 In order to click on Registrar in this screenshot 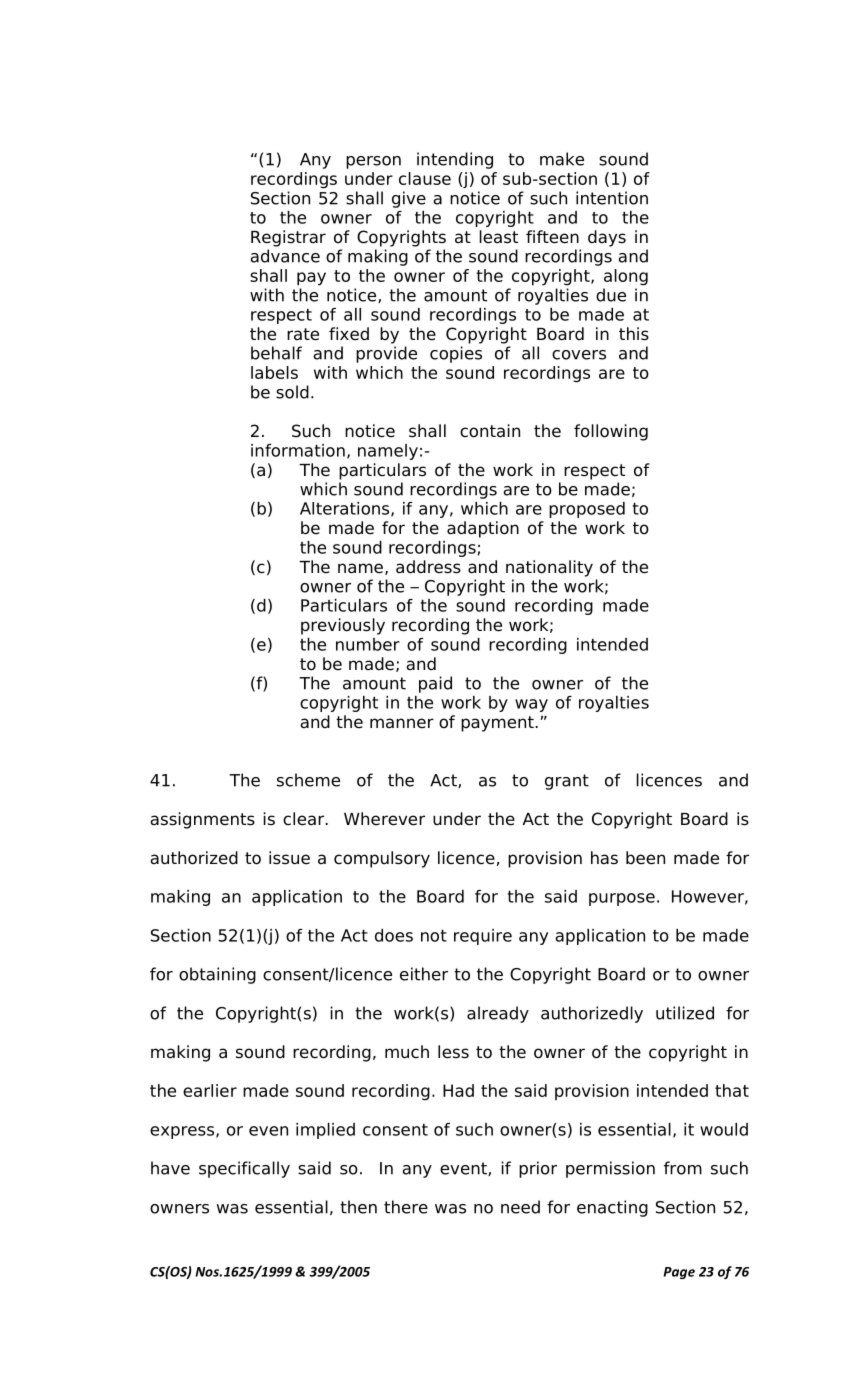, I will do `click(288, 238)`.
